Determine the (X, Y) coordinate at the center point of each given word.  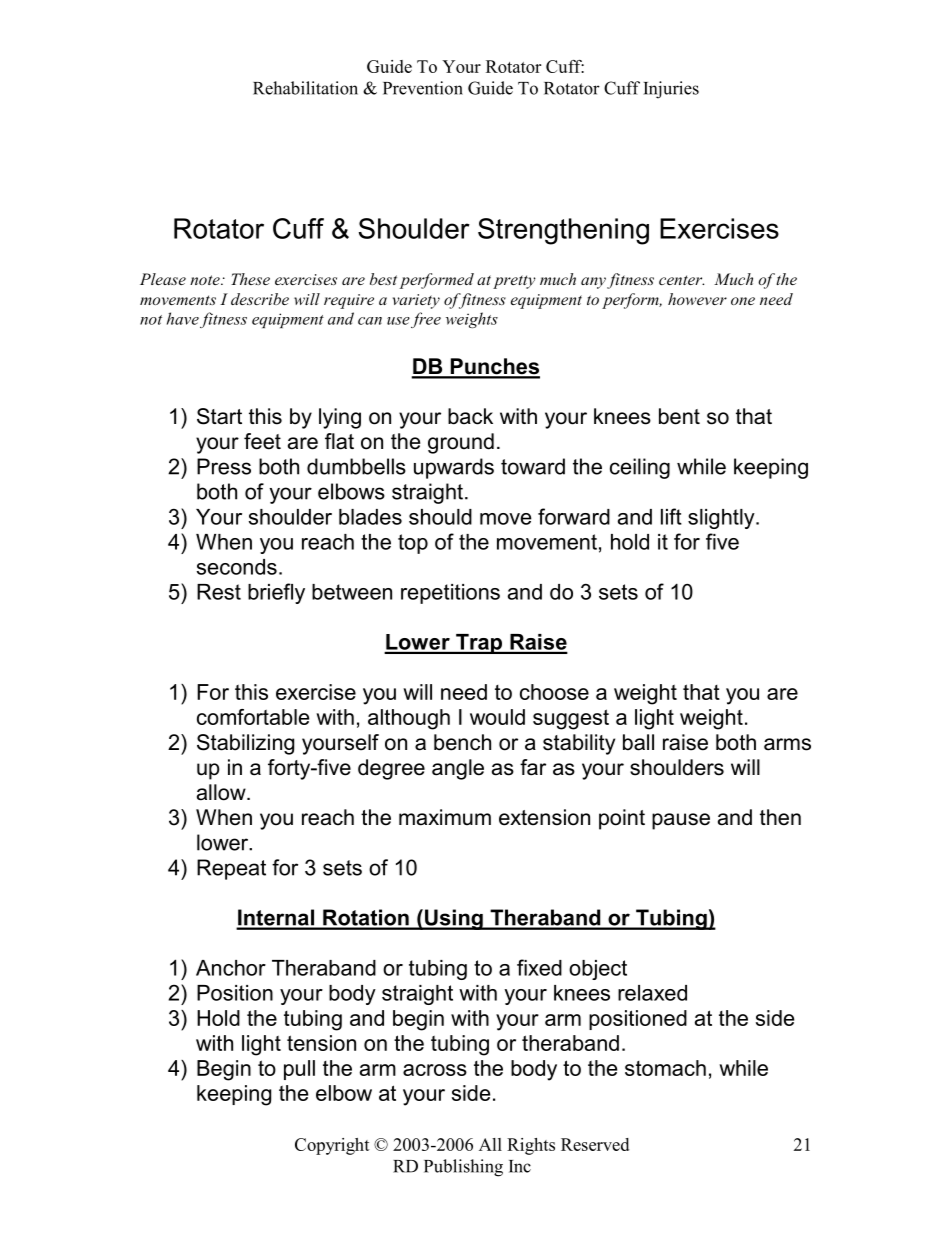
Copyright (332, 1146)
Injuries (671, 90)
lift (671, 516)
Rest (219, 592)
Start (219, 416)
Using (454, 919)
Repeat (231, 869)
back (470, 416)
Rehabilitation (305, 88)
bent (679, 416)
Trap (479, 644)
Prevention (423, 88)
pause (681, 821)
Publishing (463, 1168)
